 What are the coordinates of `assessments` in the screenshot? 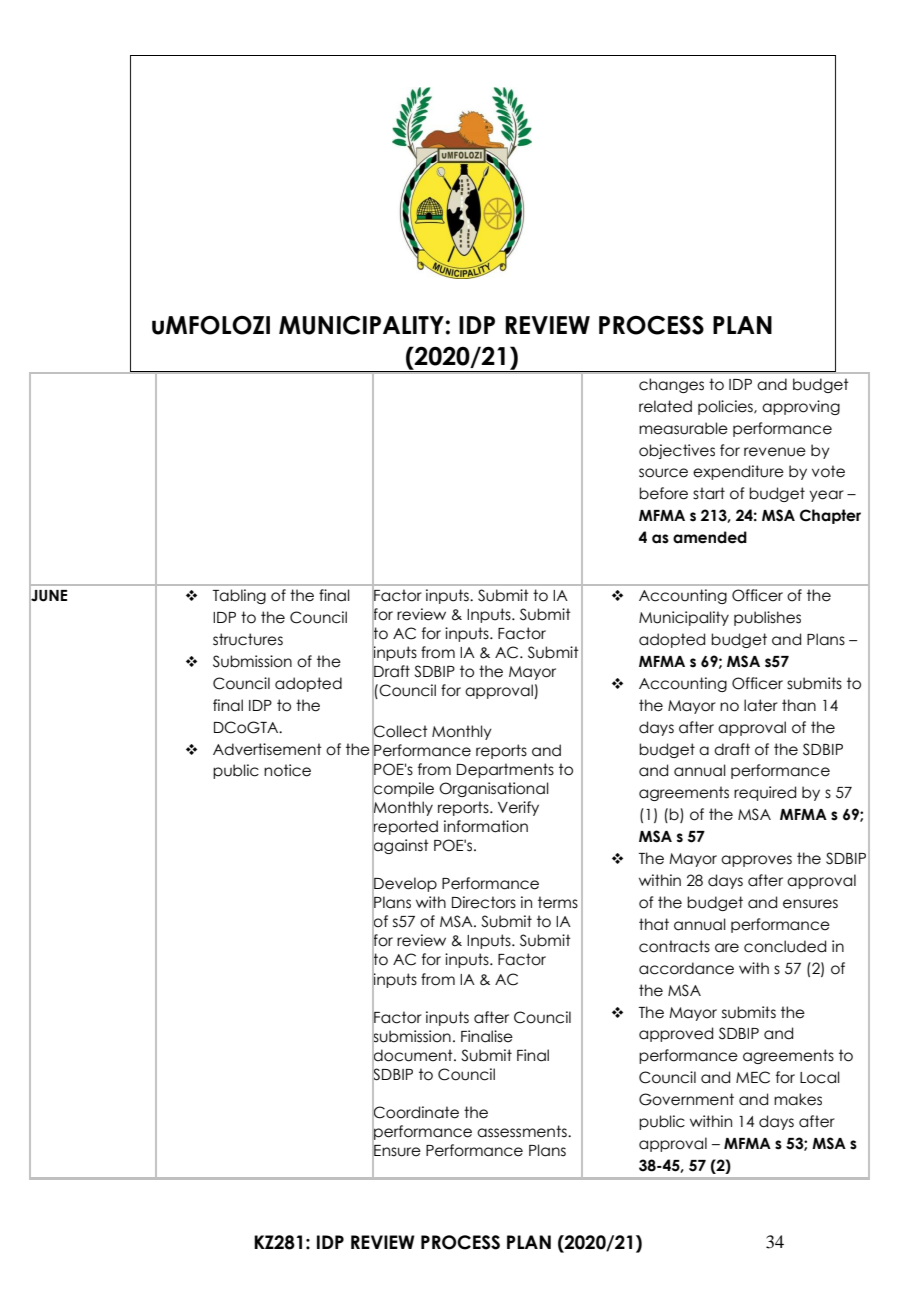 It's located at (523, 1131).
